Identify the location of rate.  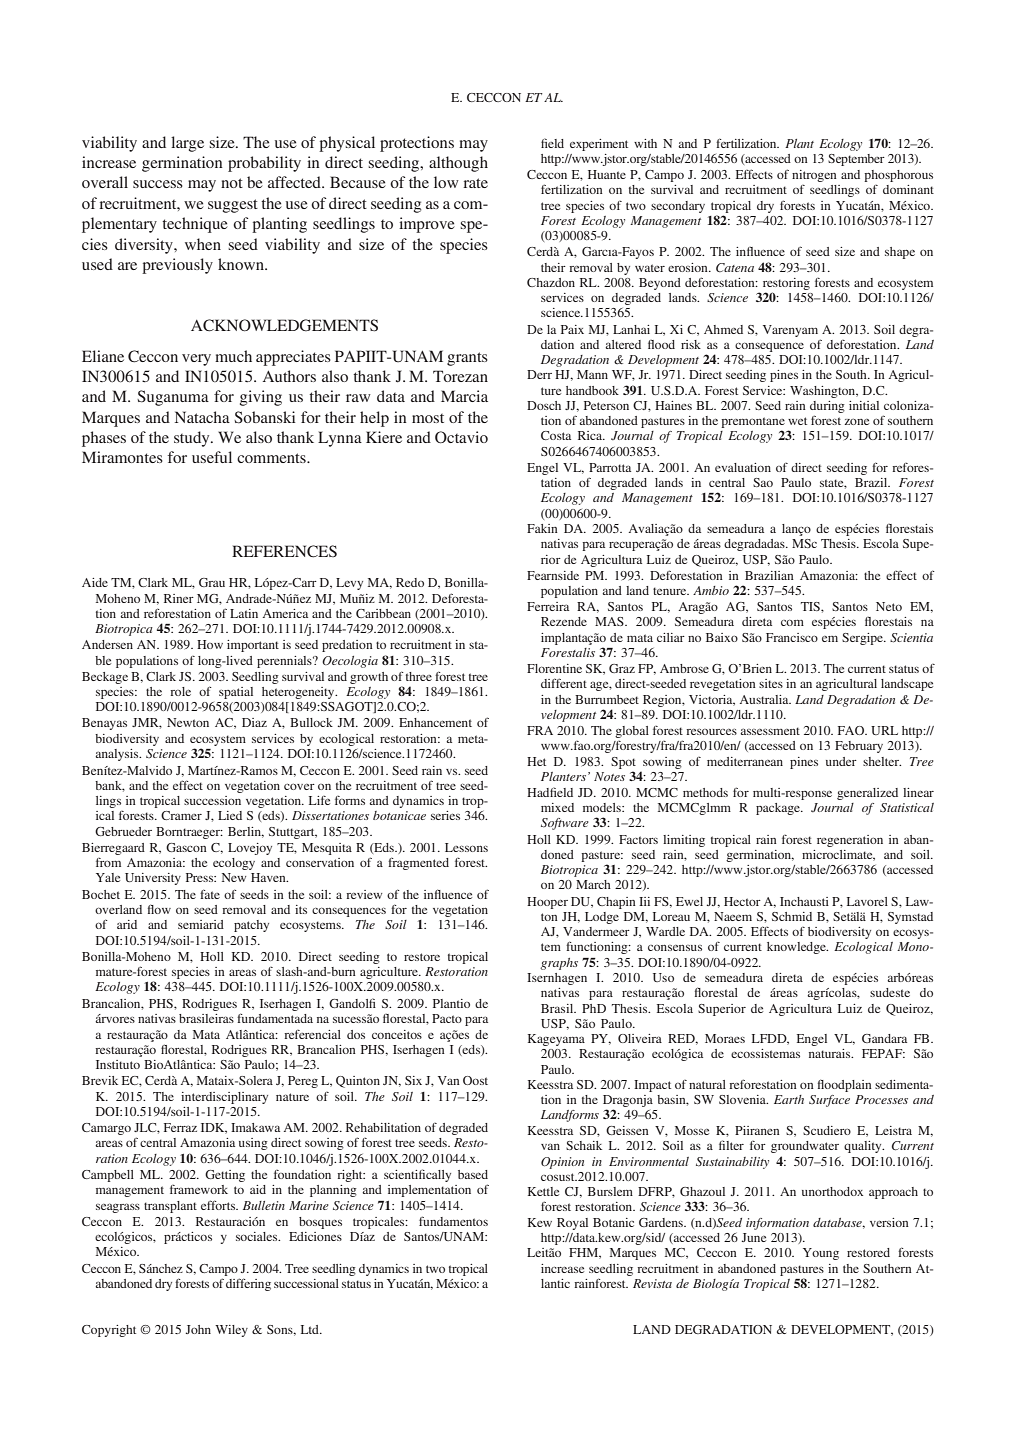
(475, 183).
